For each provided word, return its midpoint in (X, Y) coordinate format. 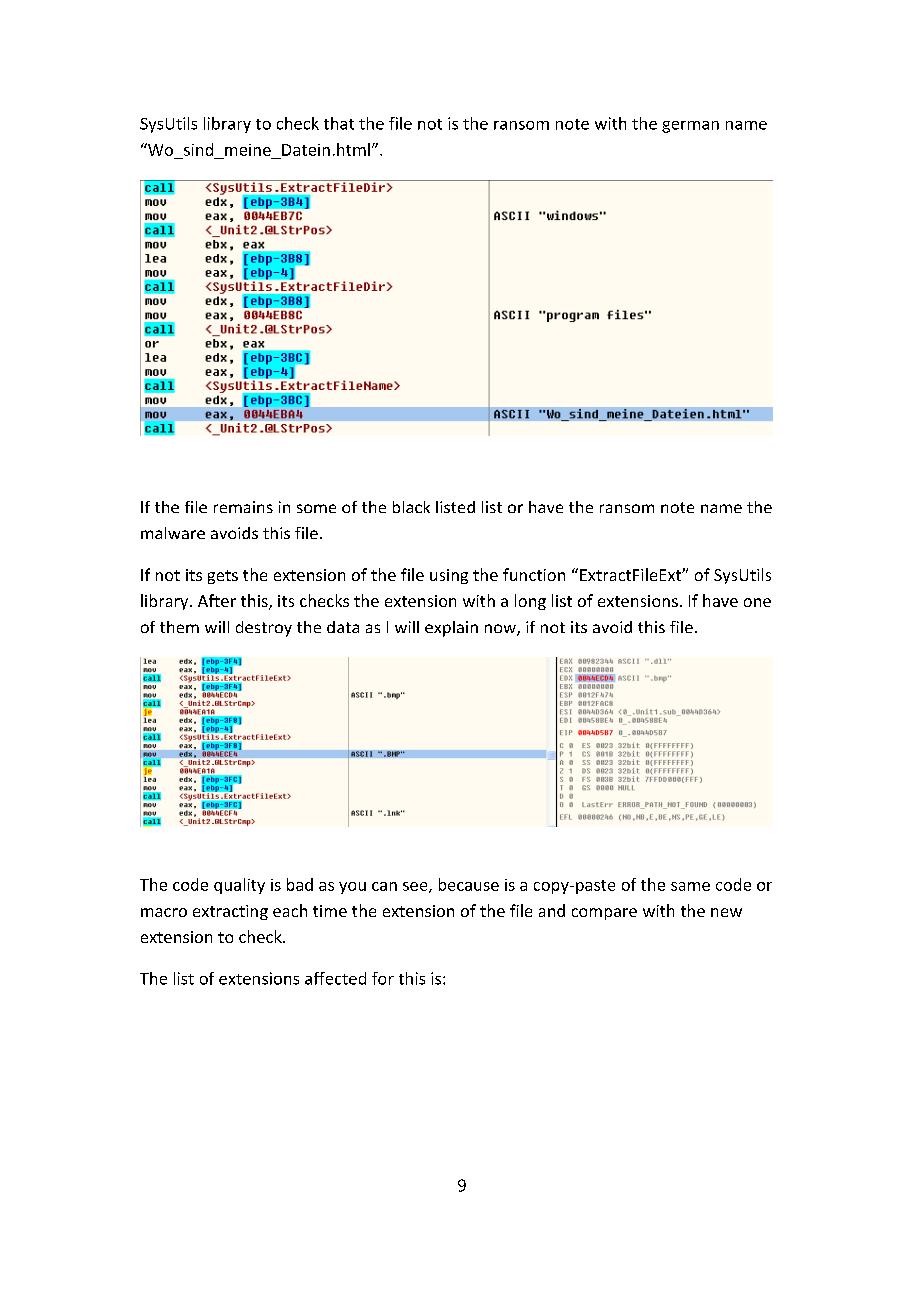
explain (451, 629)
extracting (230, 912)
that (339, 123)
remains (243, 507)
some (316, 508)
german (690, 127)
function (534, 574)
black (411, 507)
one (757, 602)
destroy (264, 629)
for (383, 978)
